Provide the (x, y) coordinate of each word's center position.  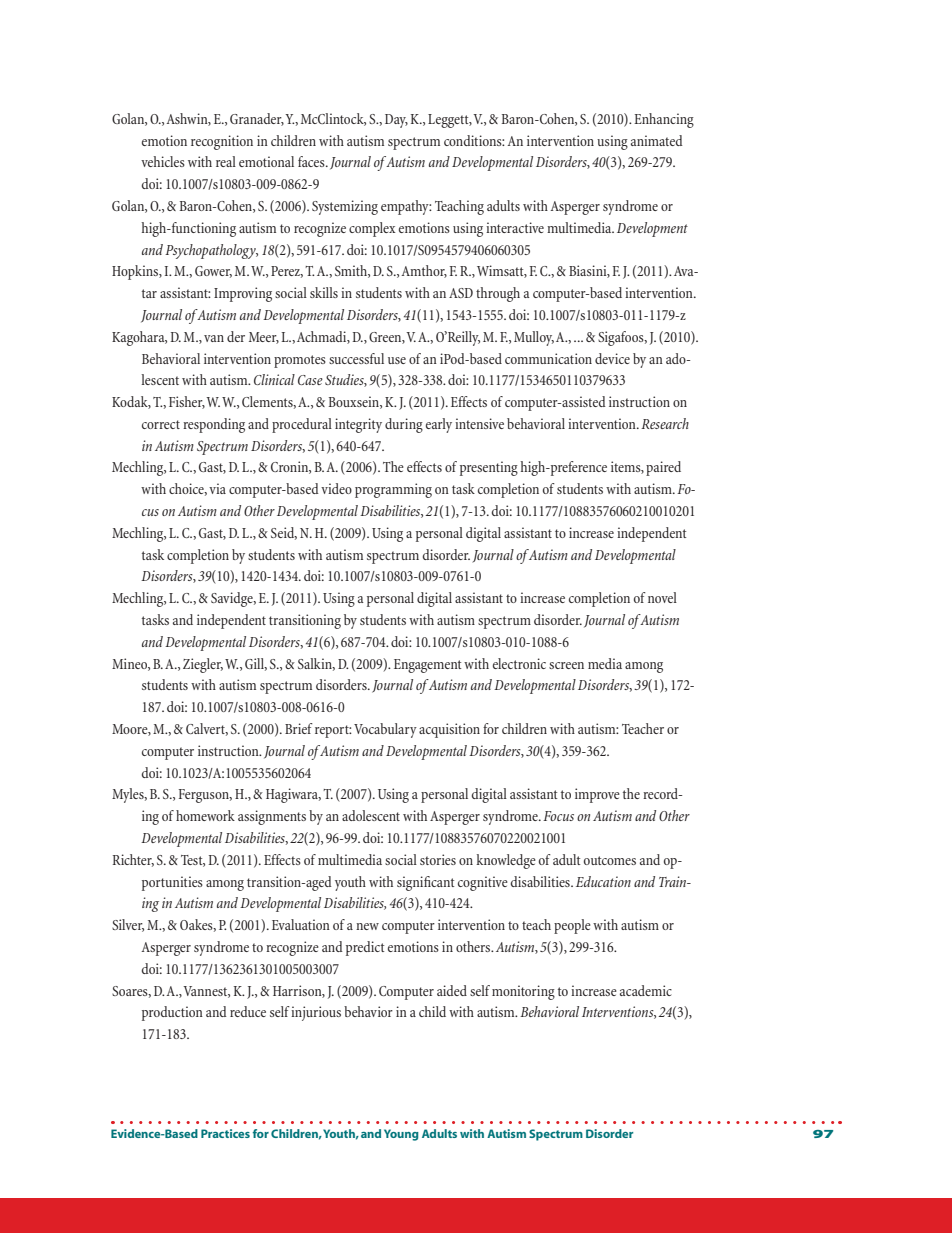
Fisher (187, 402)
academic (646, 990)
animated (657, 140)
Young (401, 1135)
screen (566, 665)
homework (205, 815)
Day (396, 121)
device (612, 358)
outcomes (610, 860)
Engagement (427, 666)
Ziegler (203, 665)
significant (425, 883)
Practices (225, 1133)
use (397, 360)
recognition (222, 142)
